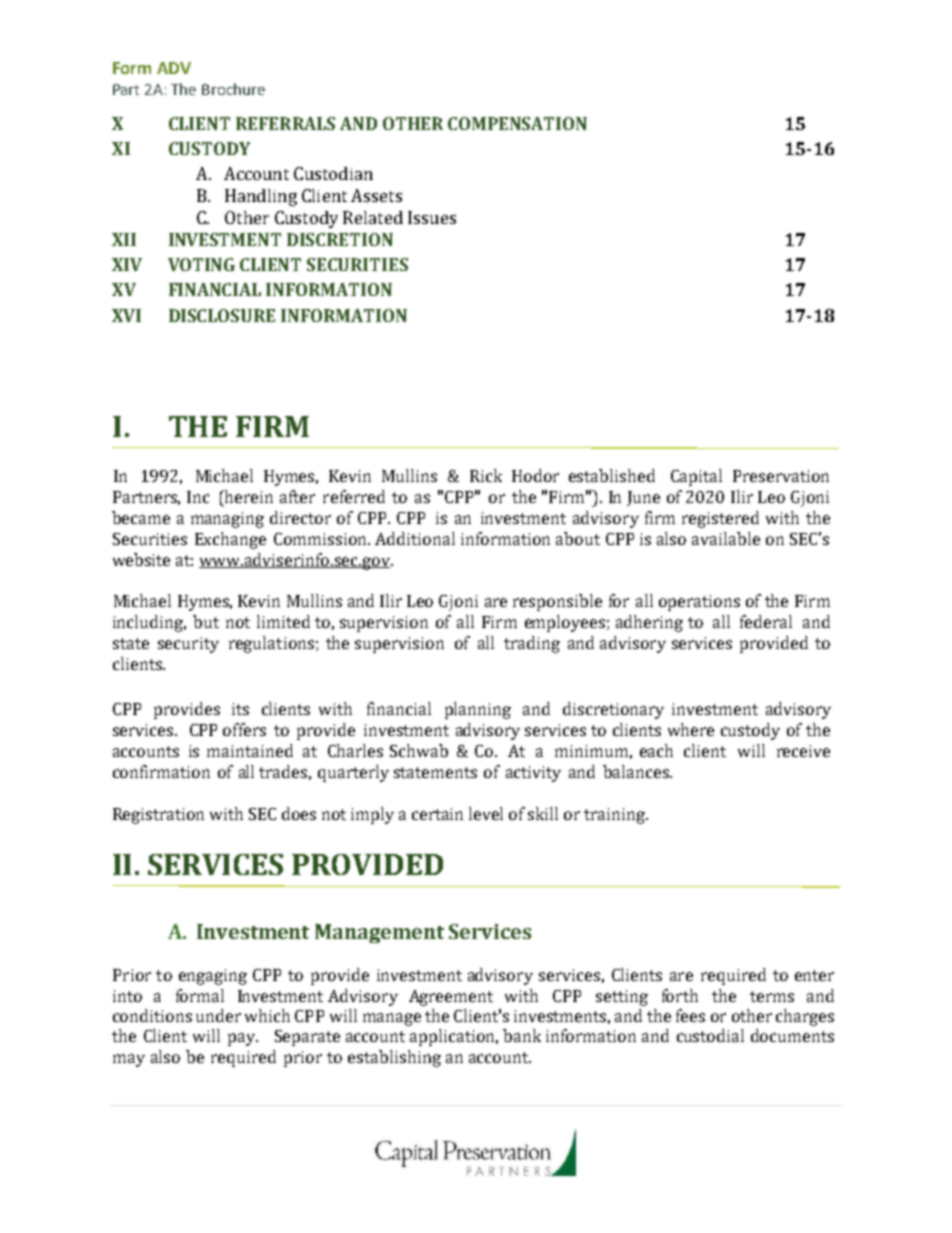 This screenshot has width=952, height=1233. I want to click on planning, so click(478, 710).
